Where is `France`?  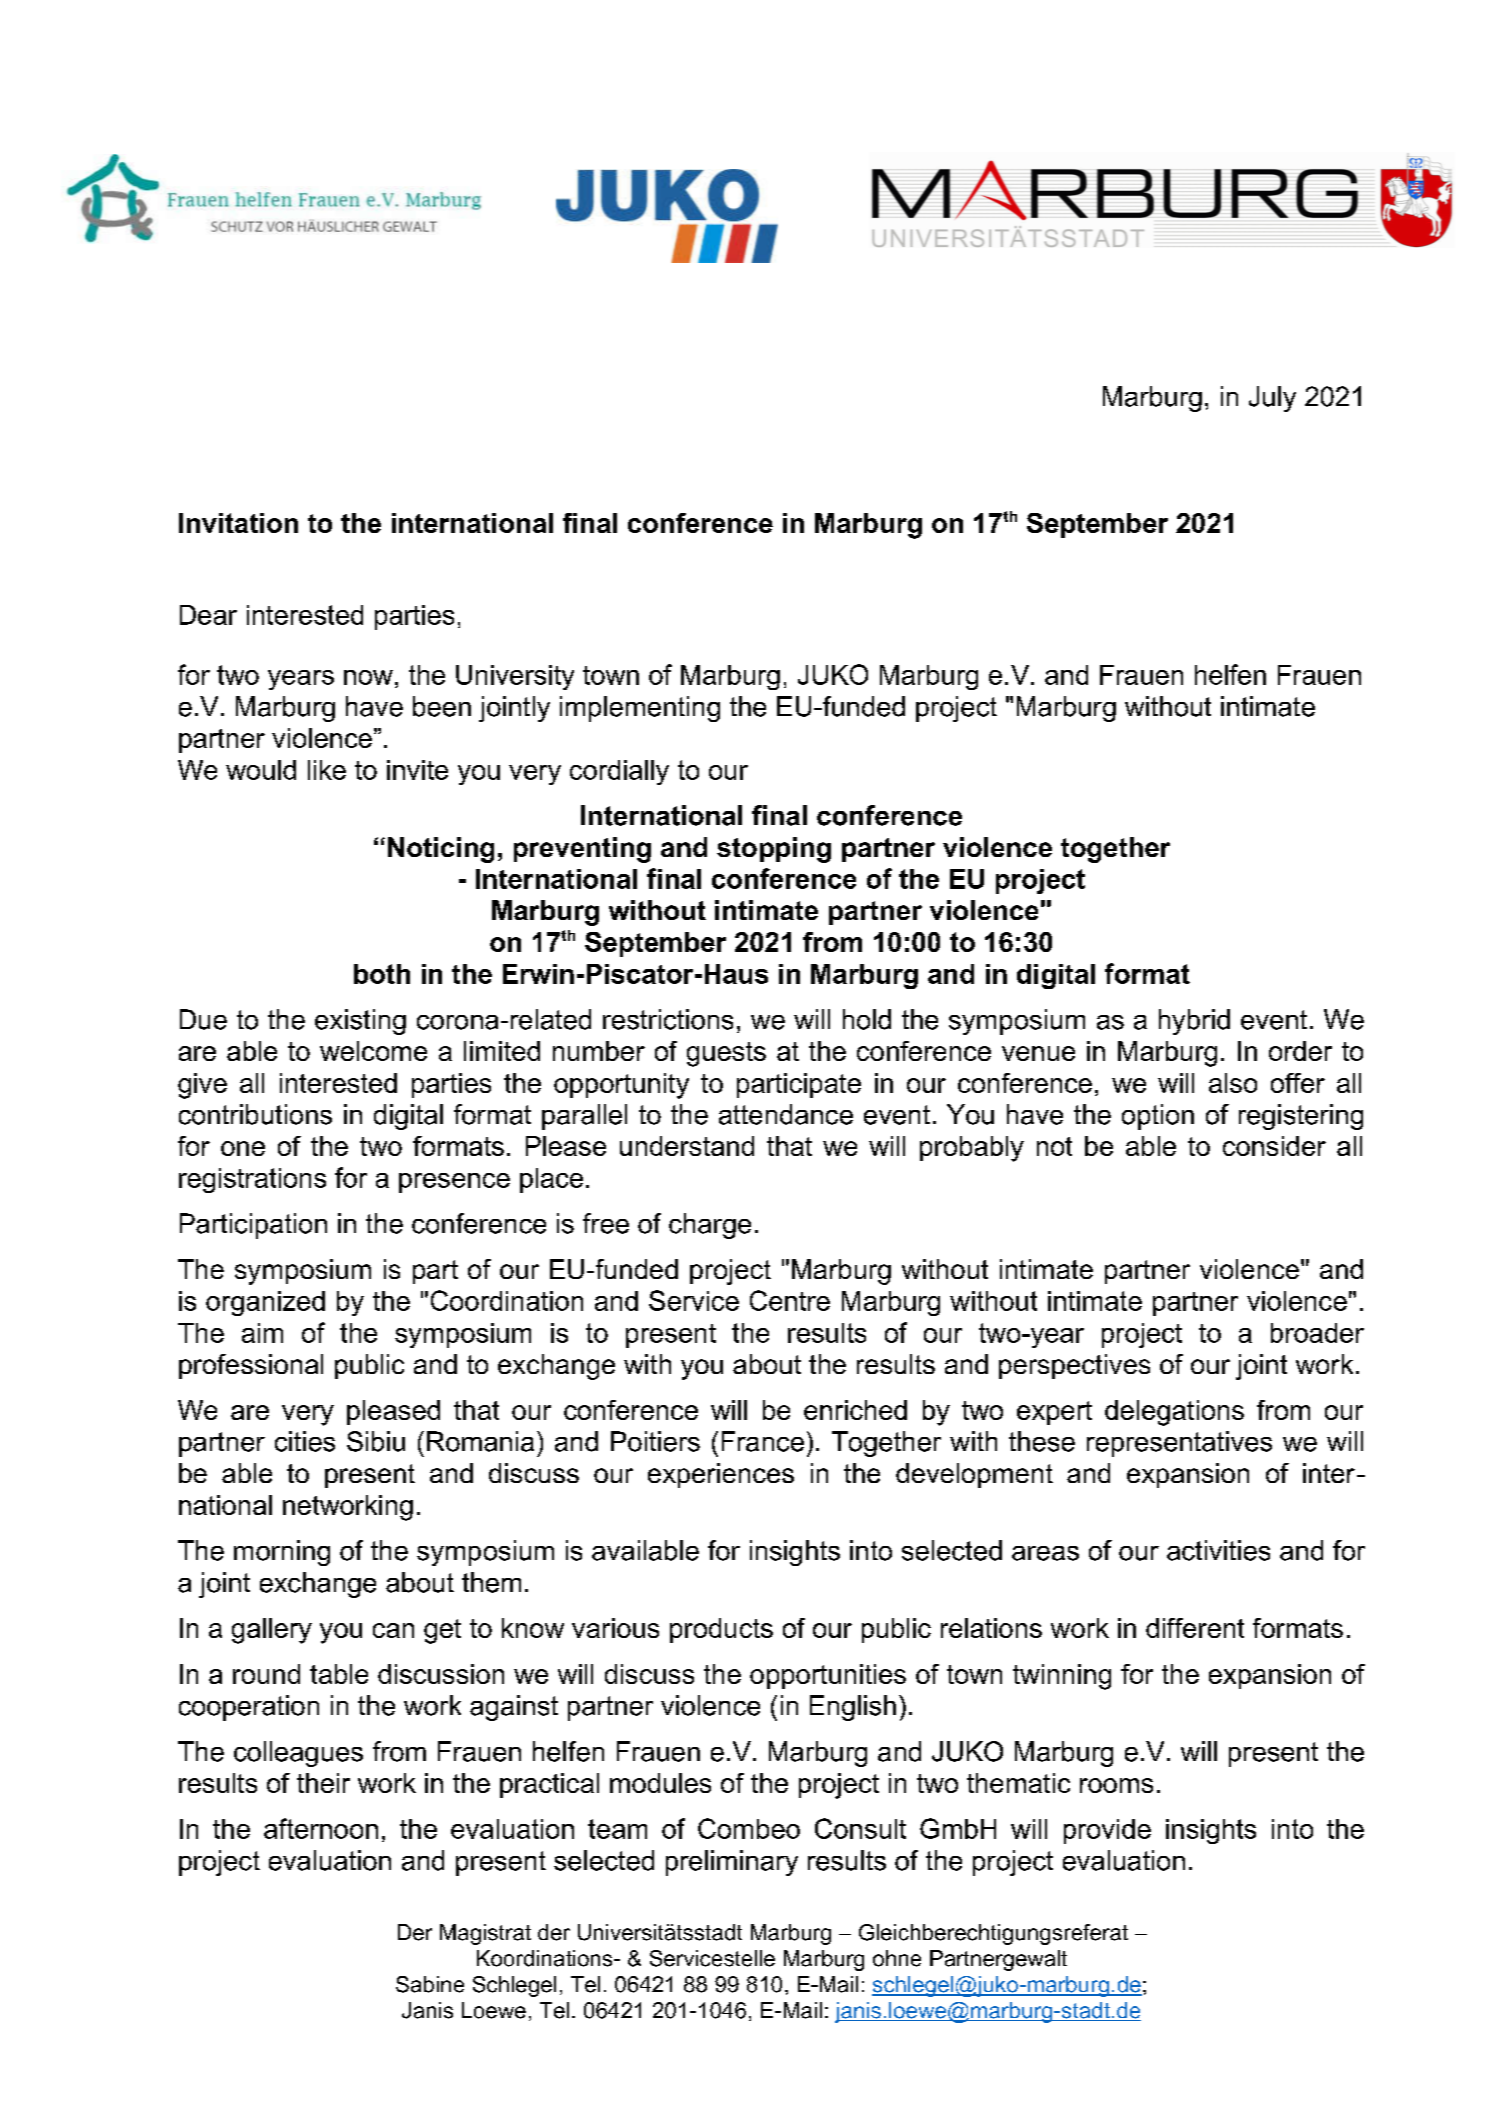
France is located at coordinates (763, 1441).
